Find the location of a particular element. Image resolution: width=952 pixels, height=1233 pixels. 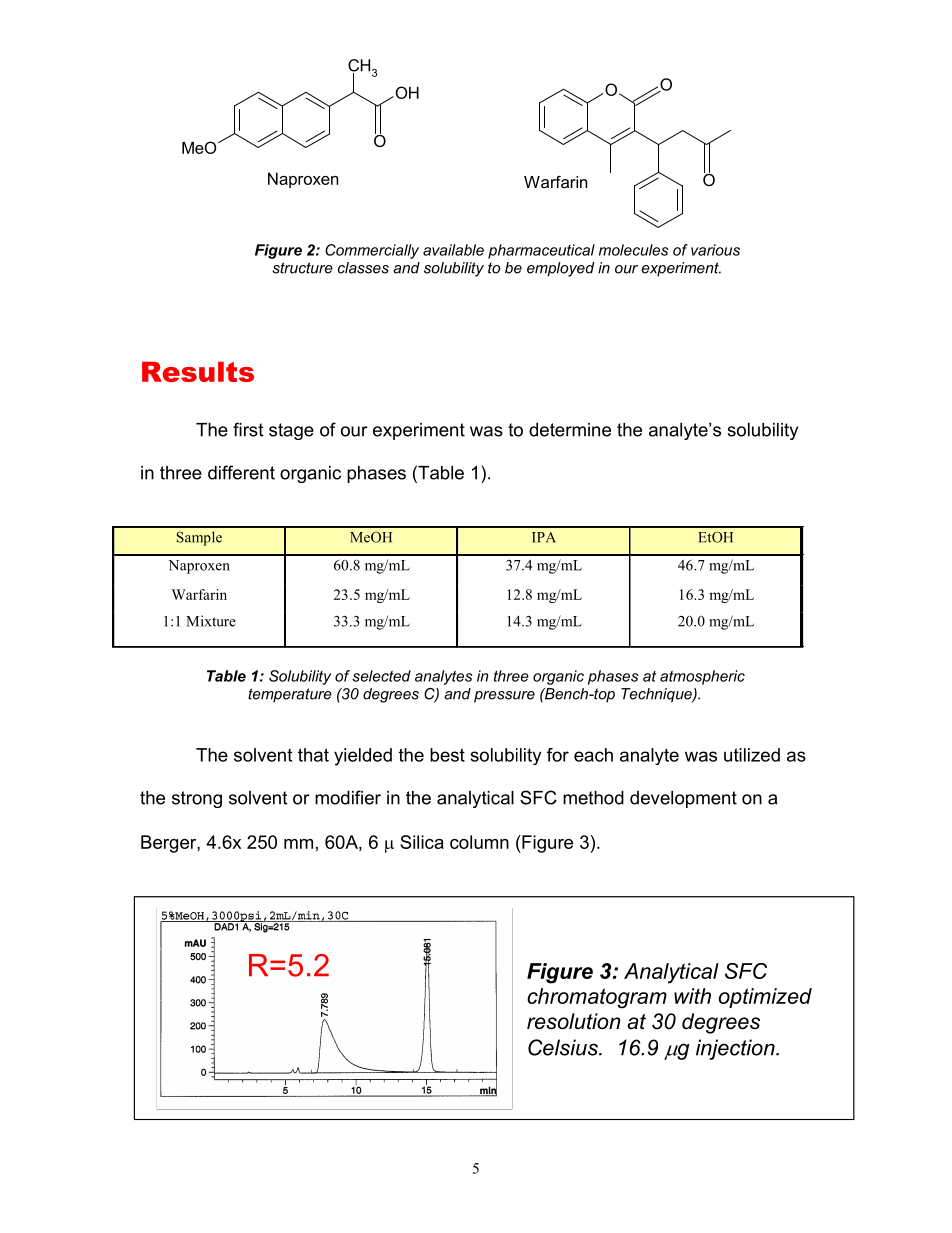

available is located at coordinates (453, 250).
